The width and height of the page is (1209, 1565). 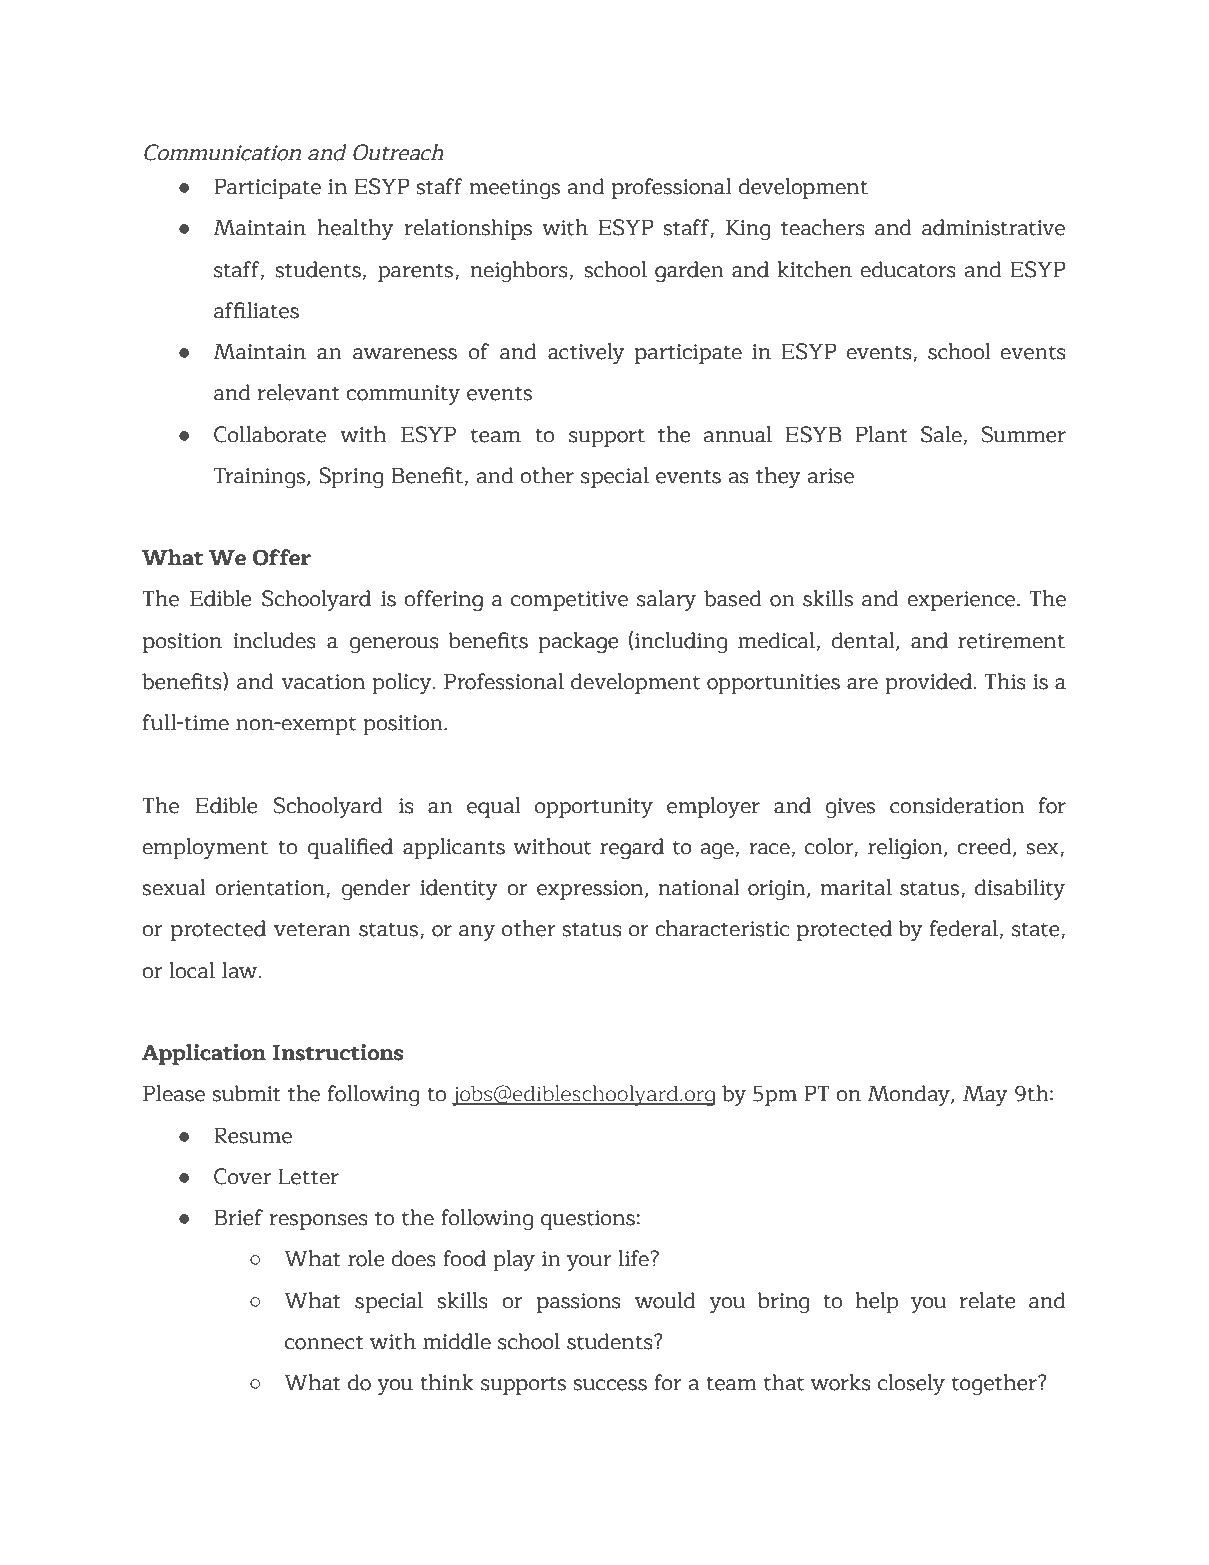 I want to click on healthy, so click(x=355, y=229).
